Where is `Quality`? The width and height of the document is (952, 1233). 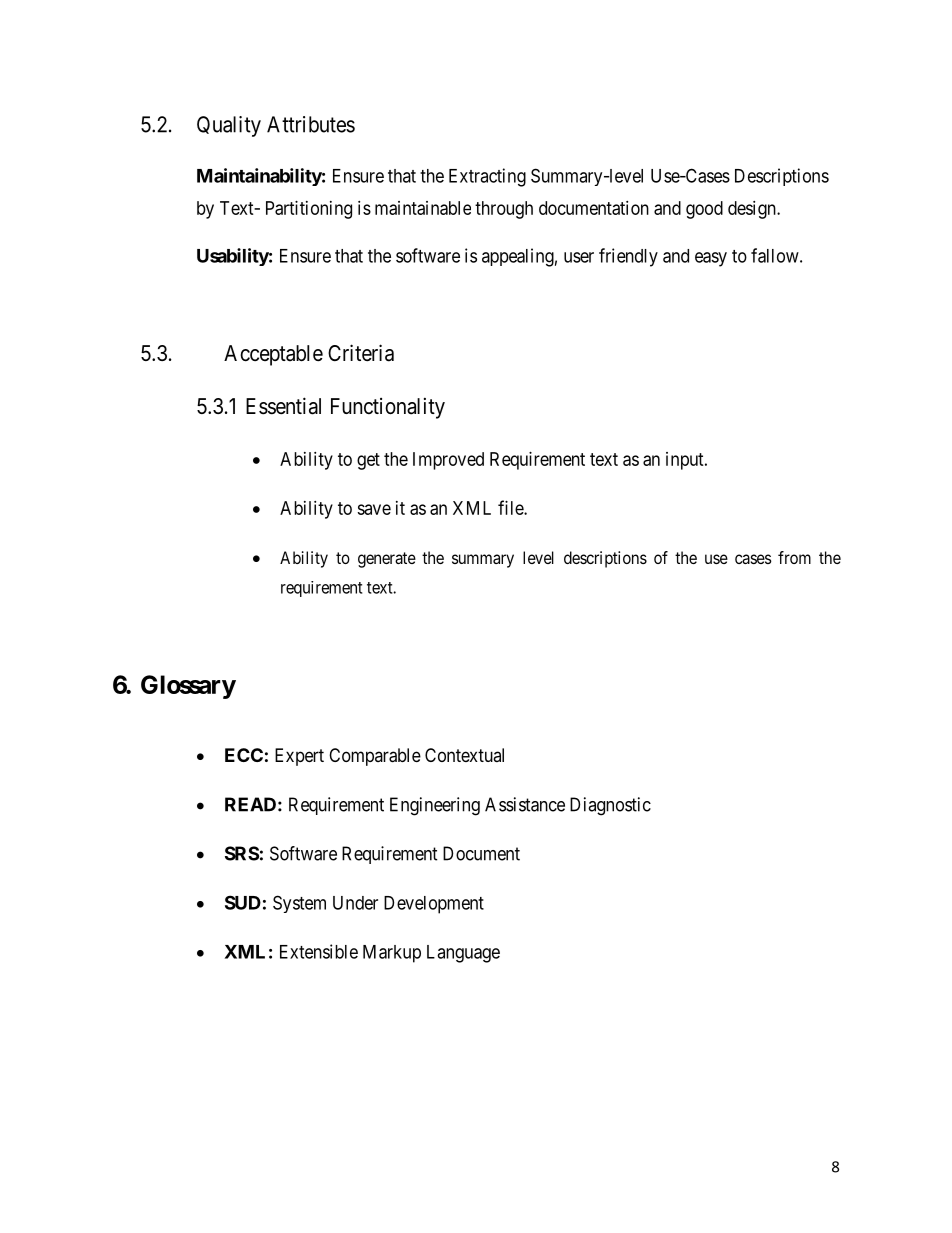 Quality is located at coordinates (229, 126).
